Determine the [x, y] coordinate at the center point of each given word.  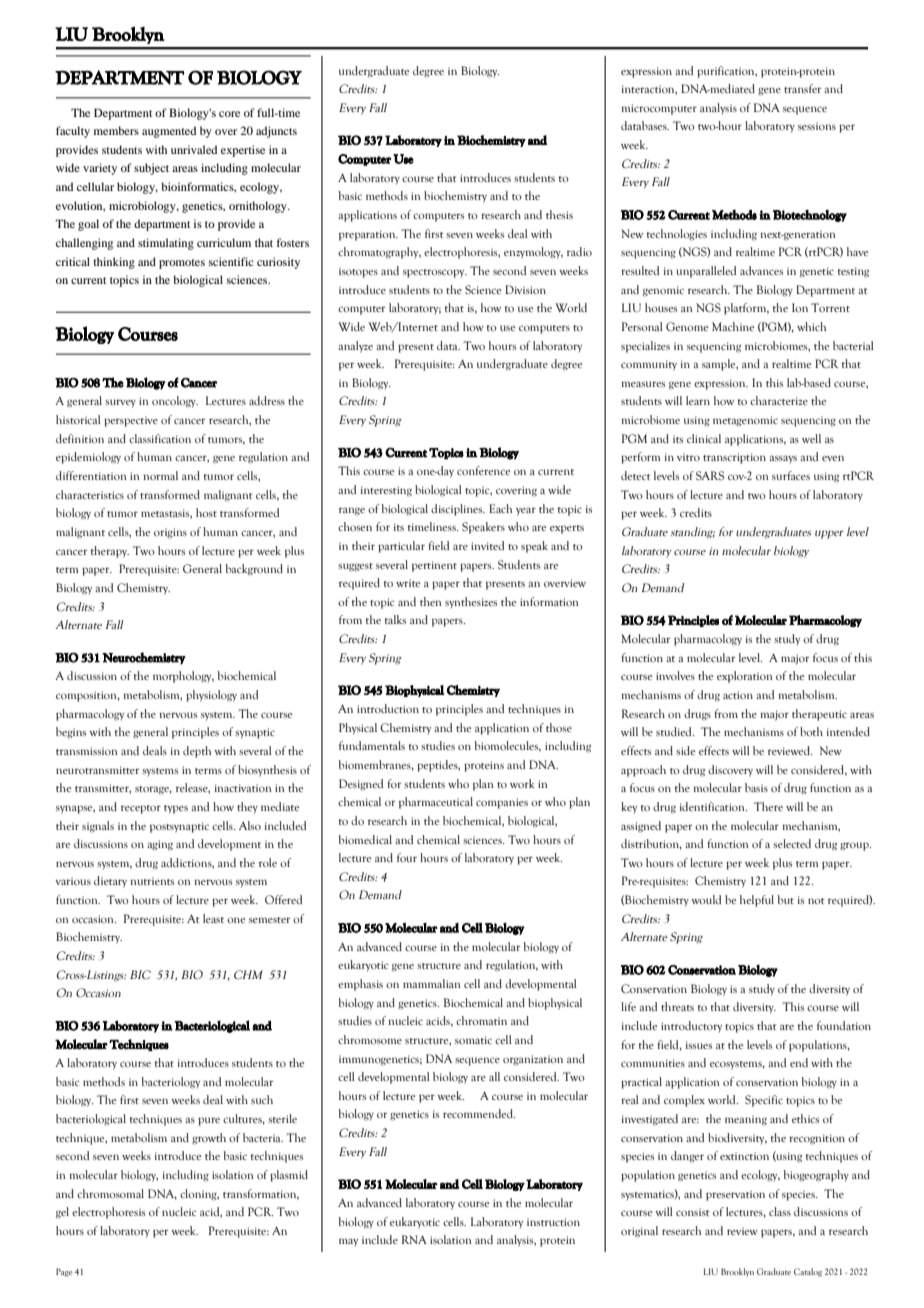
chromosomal [110, 1193]
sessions [817, 126]
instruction [553, 1222]
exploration [744, 677]
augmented [169, 132]
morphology [183, 677]
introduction [388, 708]
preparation [368, 235]
